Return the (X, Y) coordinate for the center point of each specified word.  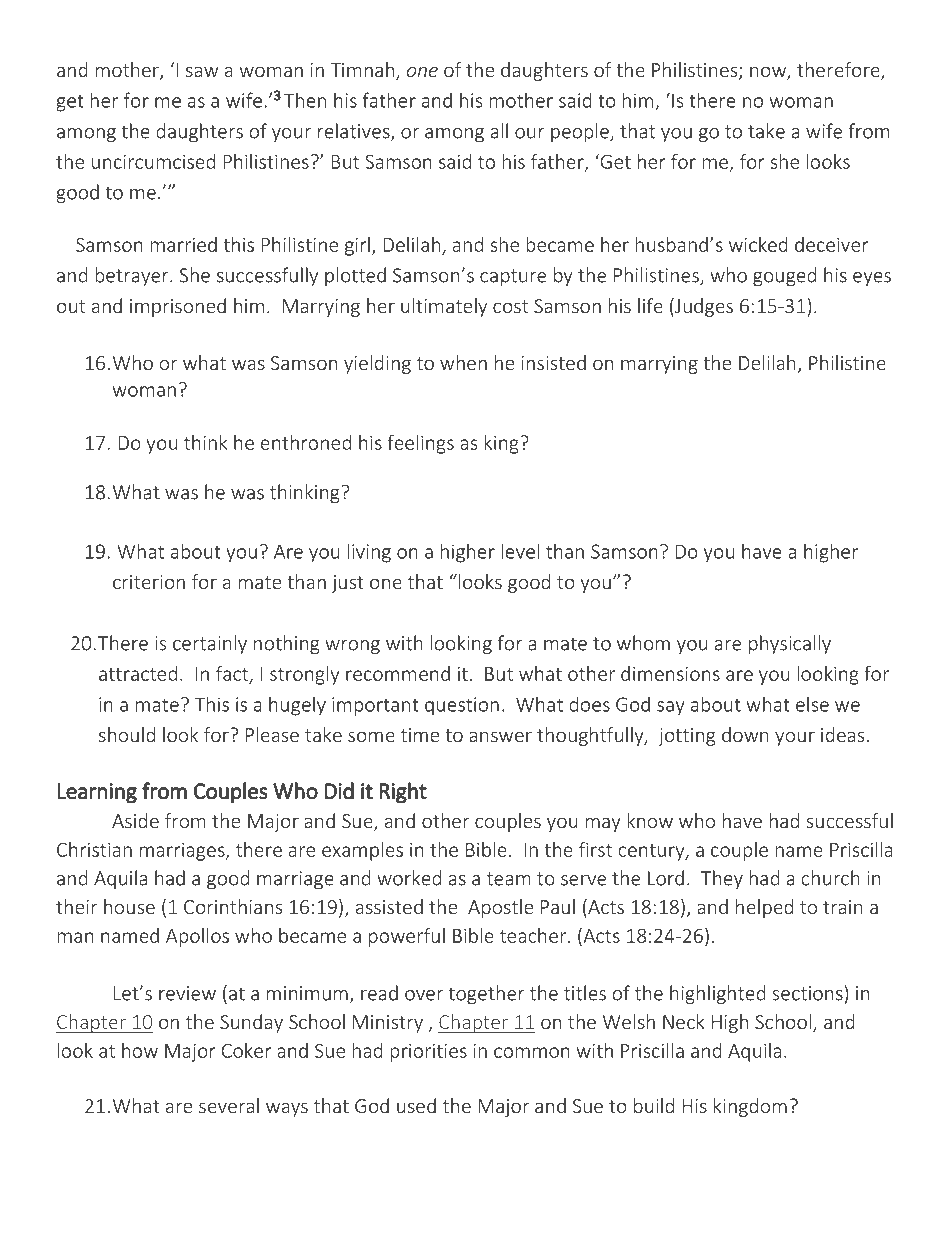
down (745, 734)
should (127, 734)
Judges (703, 307)
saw (202, 71)
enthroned (306, 442)
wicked (758, 244)
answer (500, 736)
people (581, 132)
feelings (421, 444)
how (140, 1050)
